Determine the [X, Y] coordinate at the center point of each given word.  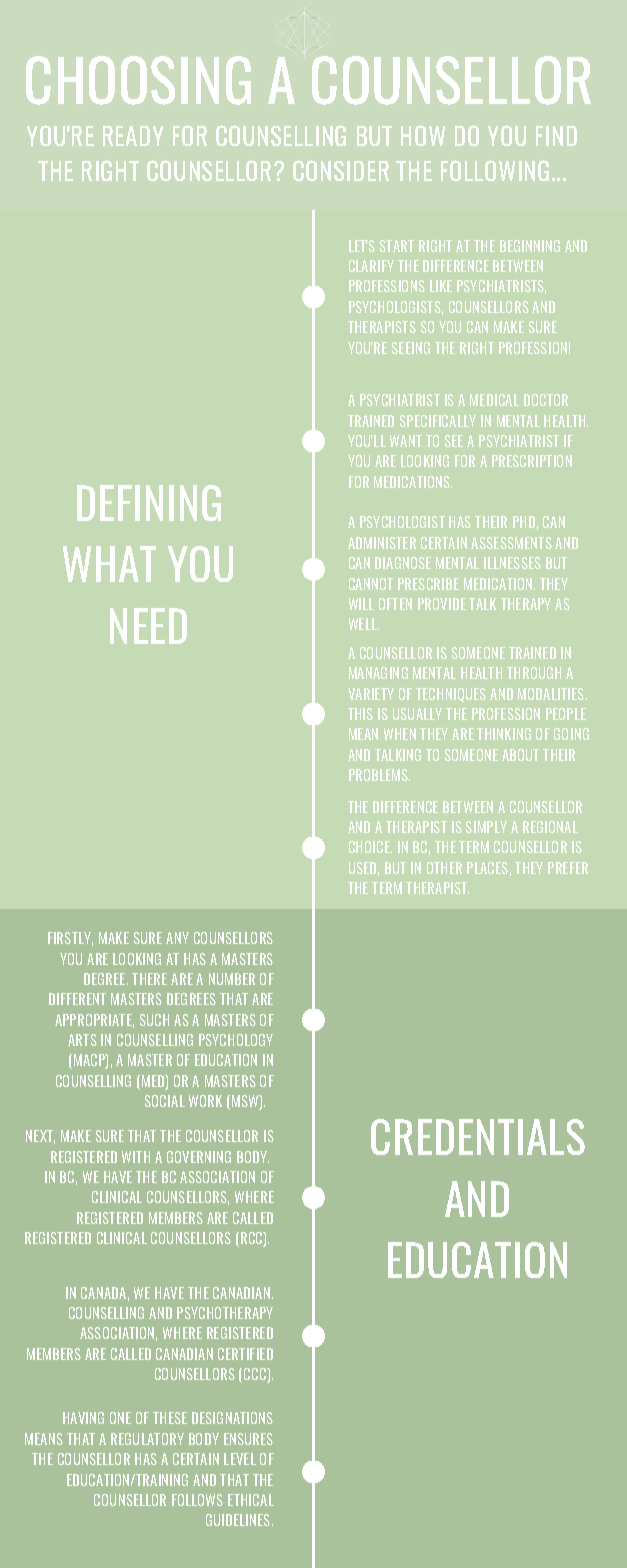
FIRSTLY [70, 939]
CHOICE [370, 847]
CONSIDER [341, 170]
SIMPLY [486, 827]
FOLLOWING [495, 170]
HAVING [83, 1418]
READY [133, 136]
